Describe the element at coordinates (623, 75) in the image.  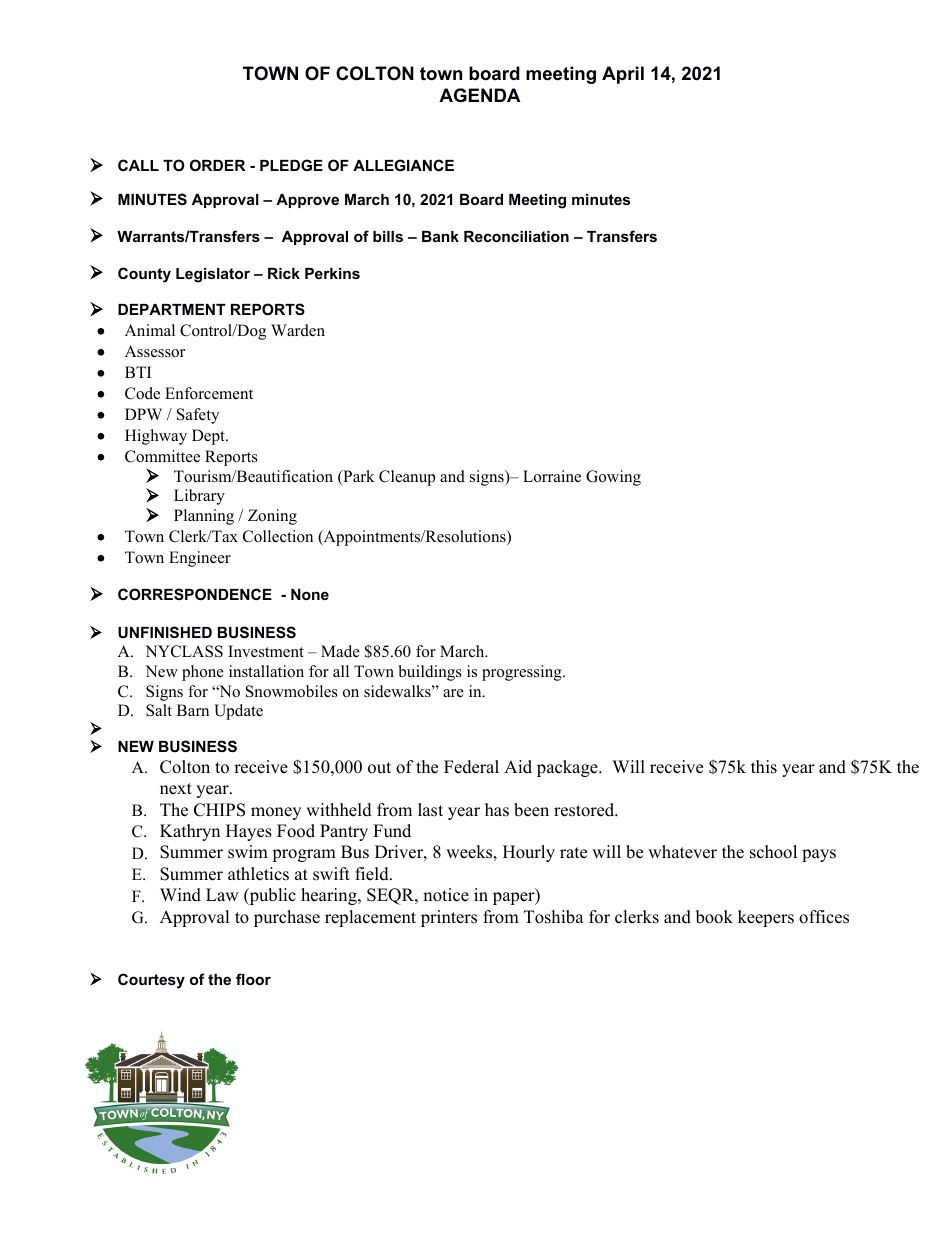
I see `April` at that location.
